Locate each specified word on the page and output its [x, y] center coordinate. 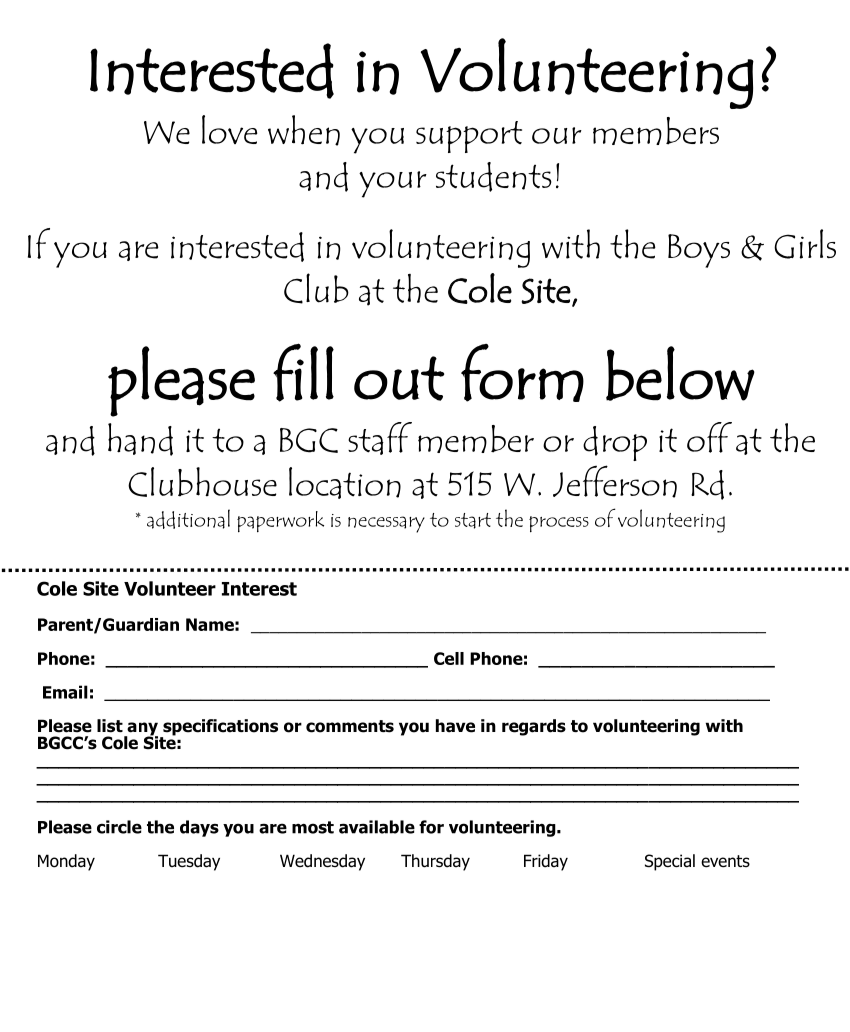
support [469, 137]
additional [188, 519]
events [725, 861]
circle [119, 827]
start [473, 521]
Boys [699, 251]
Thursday [435, 862]
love [230, 129]
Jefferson [615, 481]
